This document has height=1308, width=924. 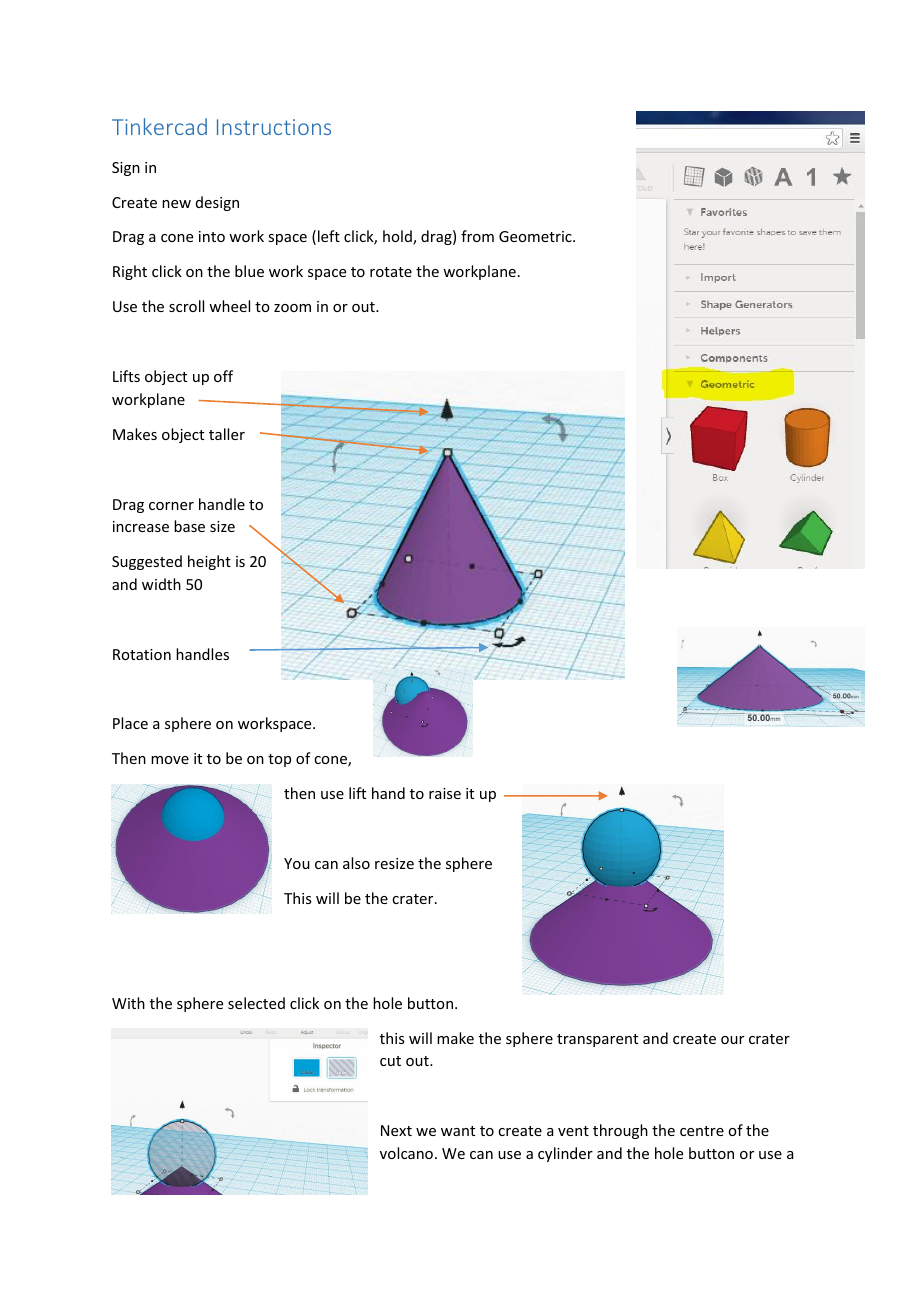 I want to click on taller, so click(x=227, y=434).
